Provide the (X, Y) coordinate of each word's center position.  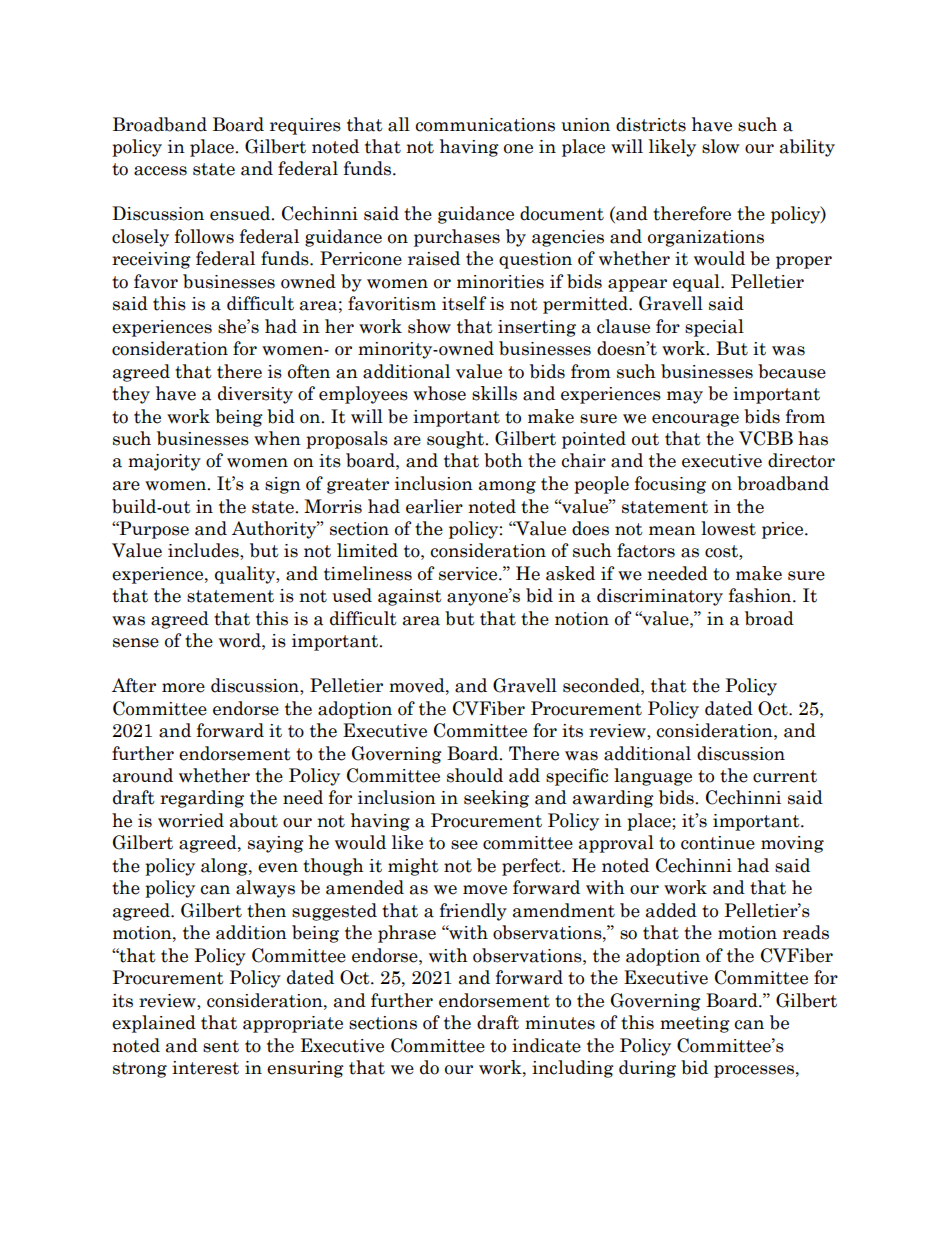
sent (221, 1046)
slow (721, 146)
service (469, 574)
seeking (496, 799)
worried (191, 820)
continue (718, 843)
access (160, 171)
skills (494, 393)
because (792, 371)
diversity (255, 395)
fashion (761, 595)
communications (485, 125)
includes (204, 551)
